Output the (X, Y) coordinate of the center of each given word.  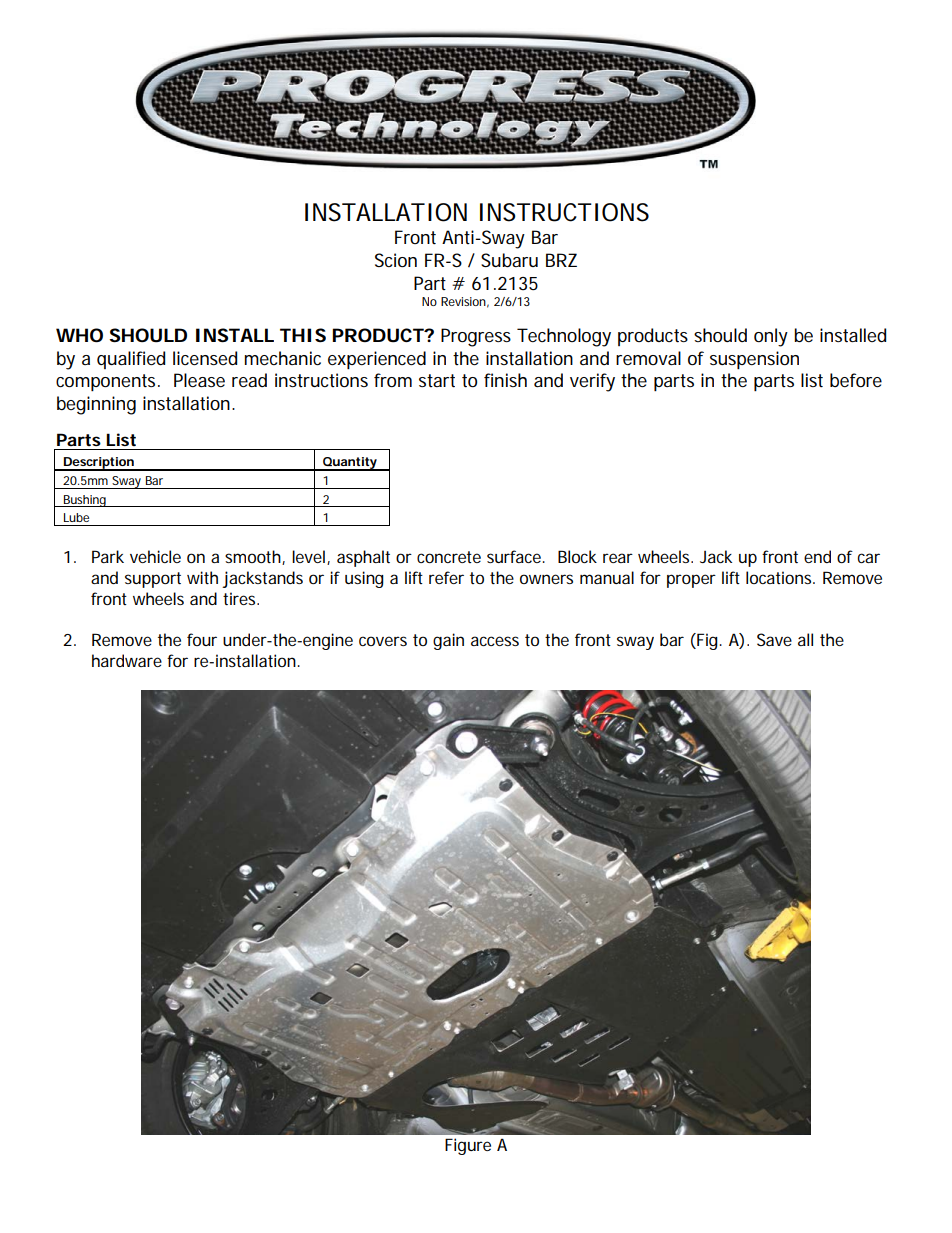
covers (383, 641)
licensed (205, 358)
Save (774, 639)
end (817, 556)
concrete (449, 557)
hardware (127, 660)
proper (691, 581)
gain (448, 641)
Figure (468, 1146)
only (771, 337)
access (495, 641)
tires (239, 598)
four (202, 639)
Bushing (84, 501)
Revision (463, 301)
